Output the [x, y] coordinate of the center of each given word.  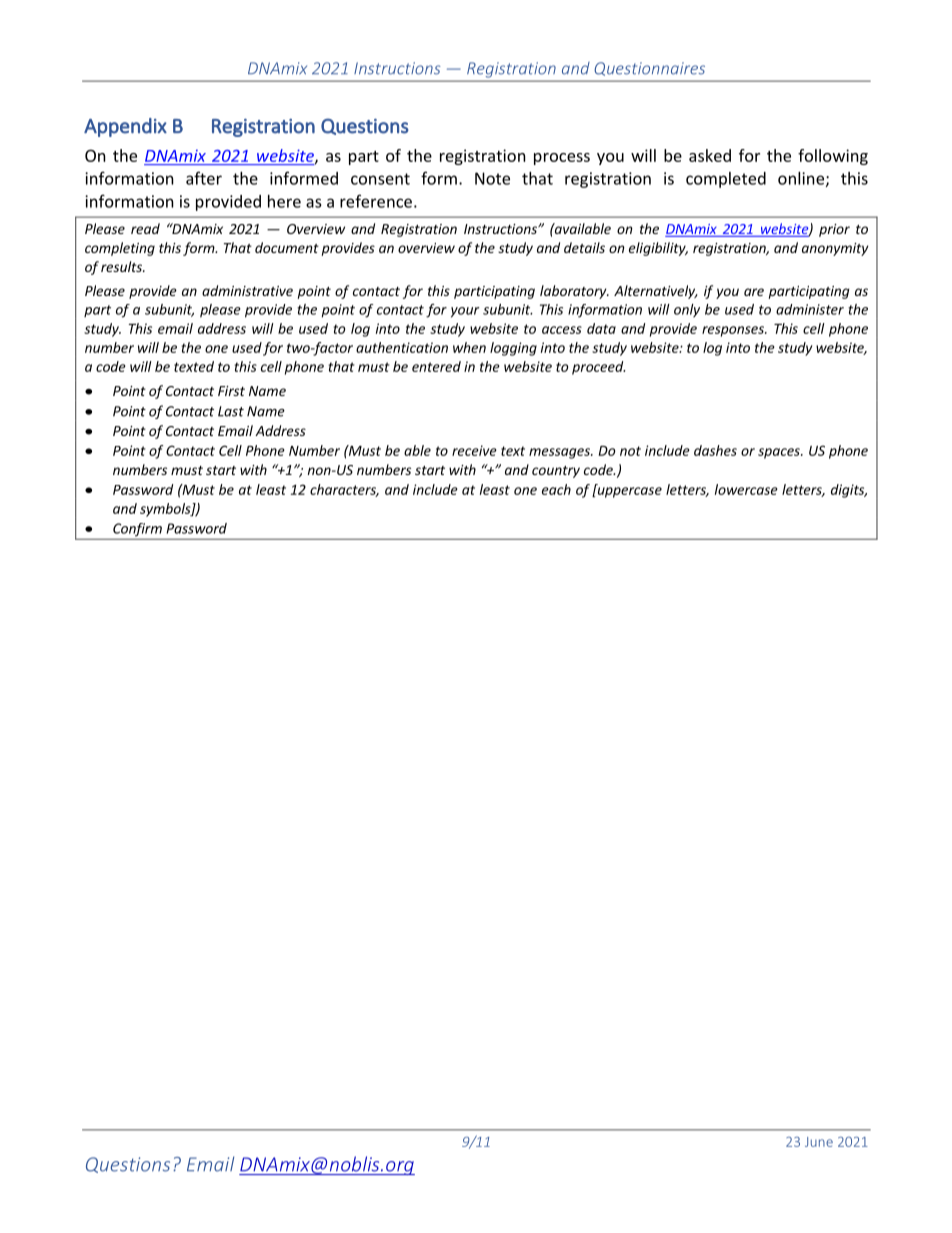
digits [849, 491]
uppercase [630, 492]
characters [344, 490]
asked [710, 155]
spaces [780, 453]
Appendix [125, 127]
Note [492, 178]
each [556, 489]
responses [734, 331]
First [231, 391]
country [556, 472]
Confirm [137, 531]
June [819, 1142]
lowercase [746, 489]
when [469, 347]
